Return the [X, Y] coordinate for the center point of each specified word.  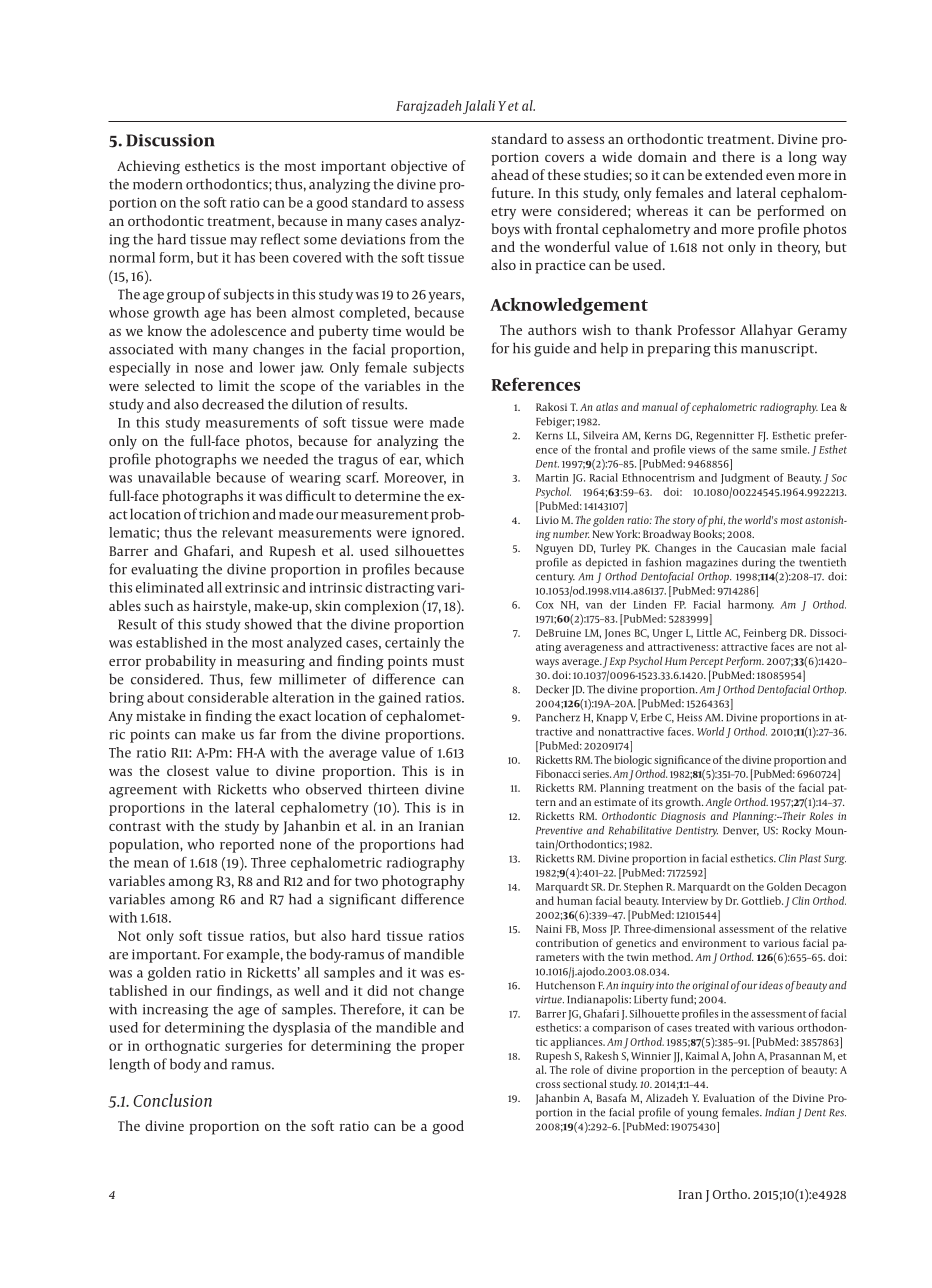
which [444, 459]
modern [157, 184]
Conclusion [172, 1100]
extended [734, 174]
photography [423, 882]
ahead [510, 174]
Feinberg [765, 634]
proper [443, 1048]
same [764, 451]
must [448, 661]
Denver [741, 831]
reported [247, 845]
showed [268, 624]
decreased [233, 404]
